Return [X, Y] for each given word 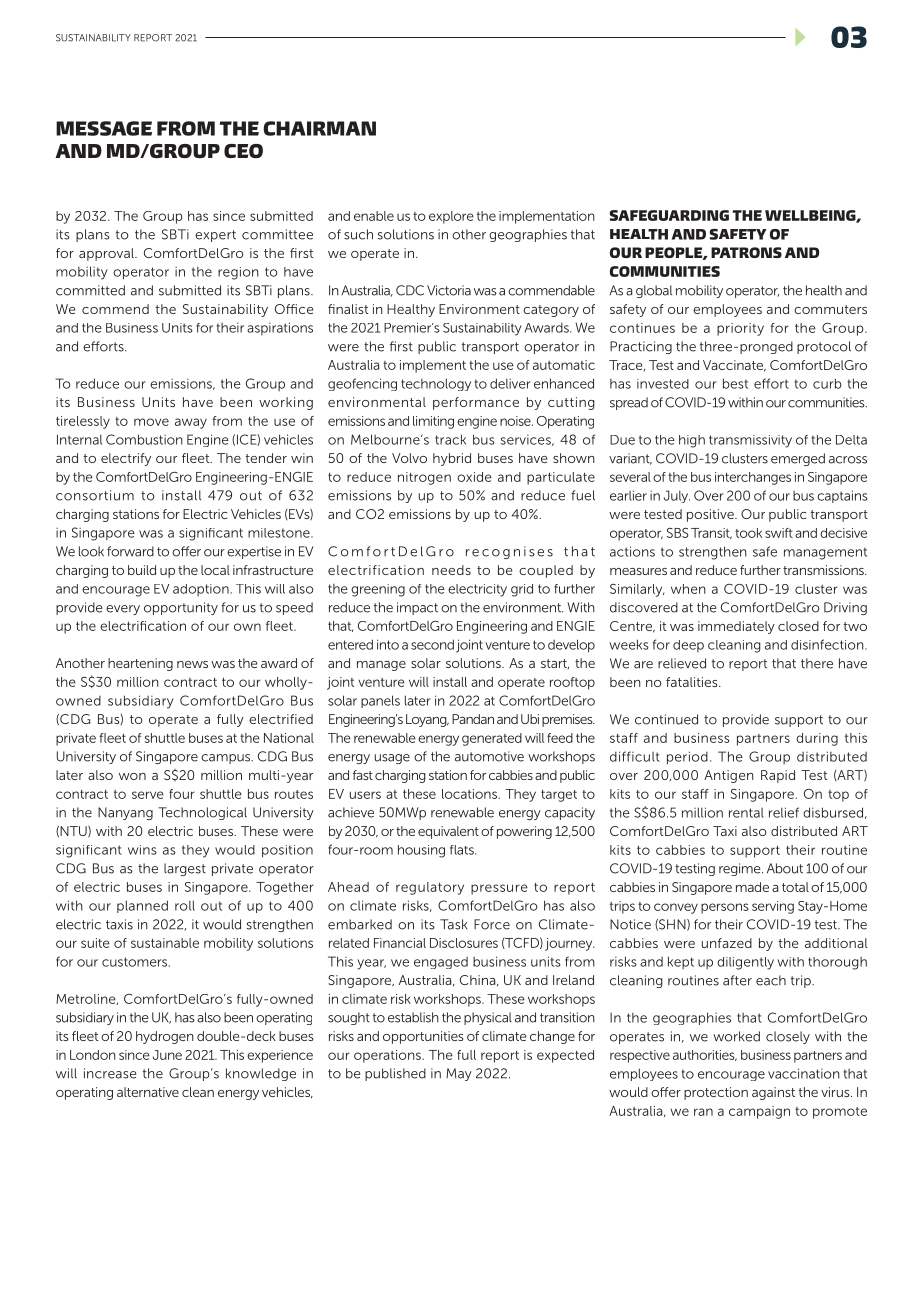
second [432, 644]
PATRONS [746, 252]
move [151, 422]
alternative [148, 1092]
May [459, 1074]
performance [476, 403]
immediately [736, 627]
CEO [243, 151]
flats [463, 850]
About [785, 868]
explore [451, 217]
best [735, 383]
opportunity [181, 608]
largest [185, 869]
